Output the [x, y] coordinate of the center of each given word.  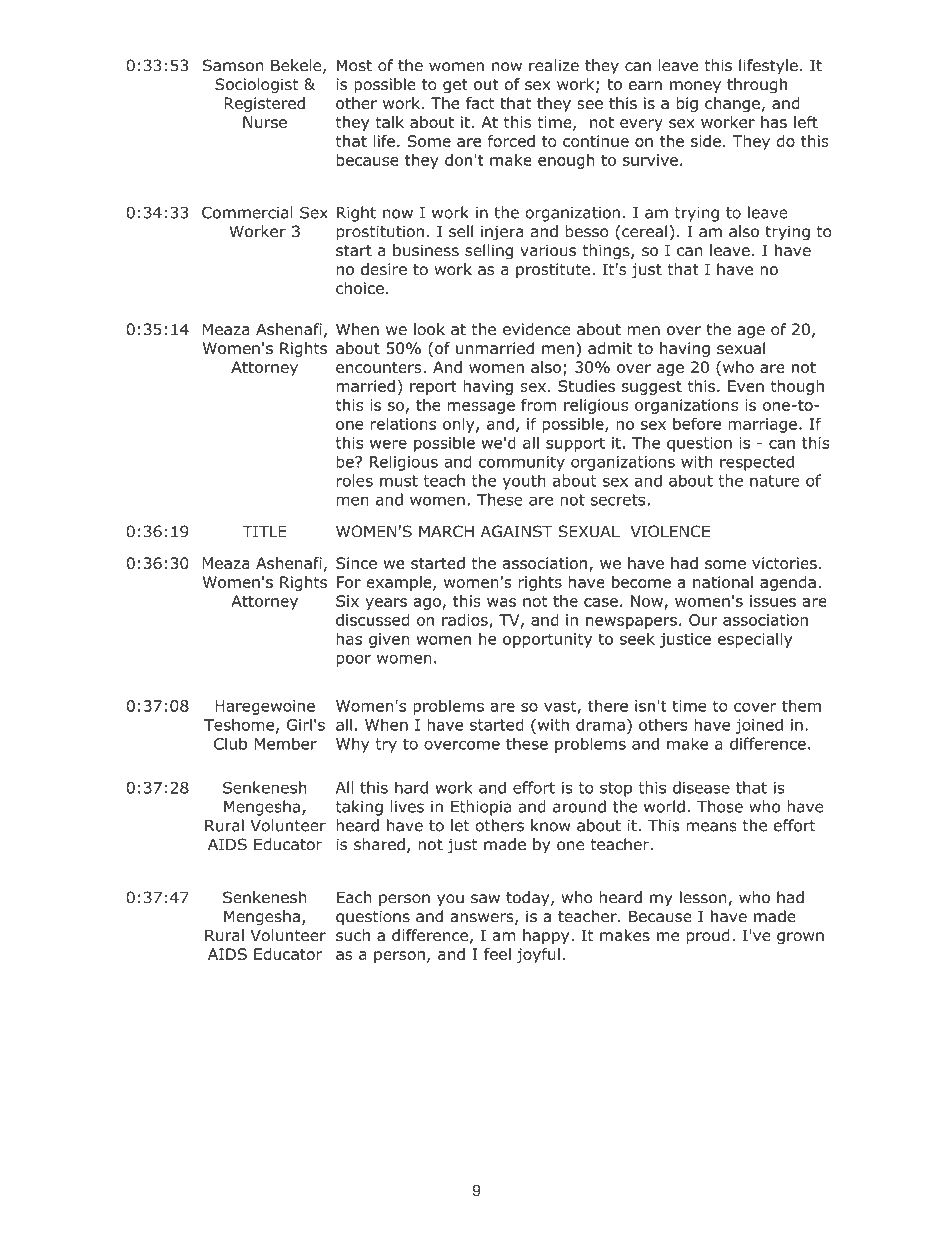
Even [746, 386]
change [732, 104]
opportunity [547, 640]
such [353, 935]
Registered [264, 104]
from [538, 405]
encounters [380, 367]
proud [708, 936]
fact [480, 103]
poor [353, 660]
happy [547, 936]
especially [755, 640]
